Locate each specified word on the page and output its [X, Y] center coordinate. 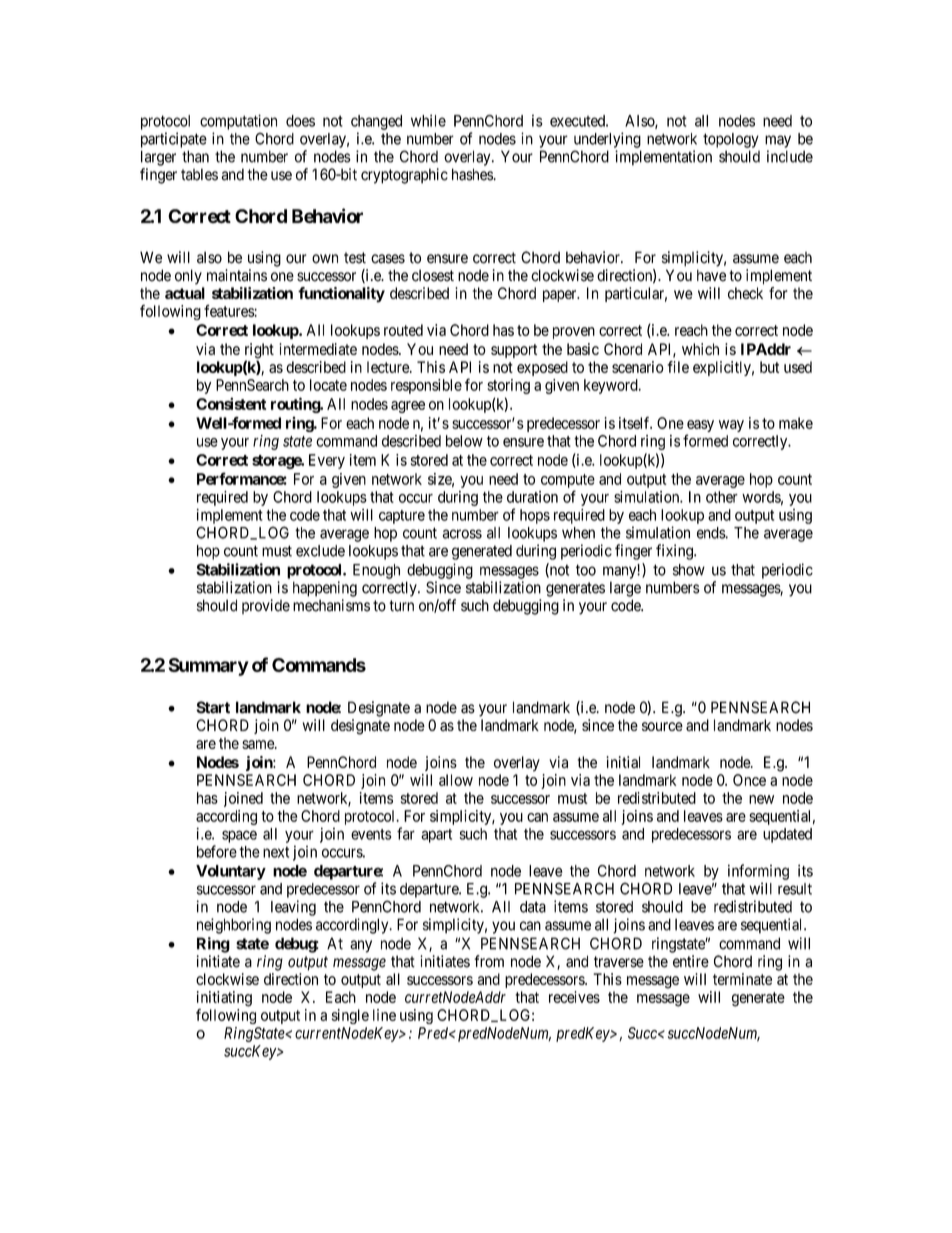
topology [731, 140]
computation [238, 122]
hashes [472, 174]
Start [213, 707]
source [662, 726]
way [731, 426]
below [464, 441]
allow [456, 780]
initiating [224, 999]
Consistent [231, 403]
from [489, 961]
